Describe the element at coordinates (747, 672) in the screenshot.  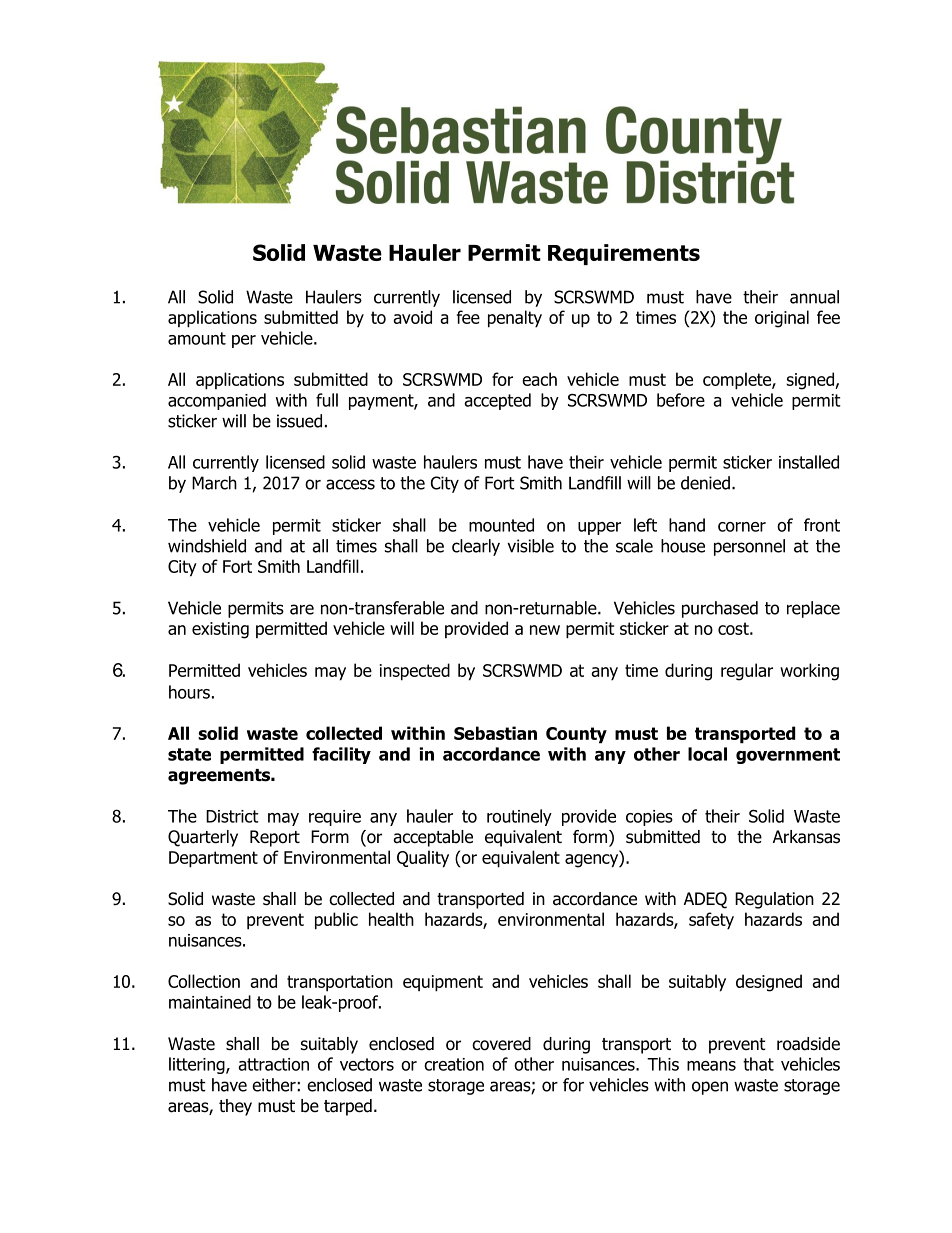
I see `regular` at that location.
